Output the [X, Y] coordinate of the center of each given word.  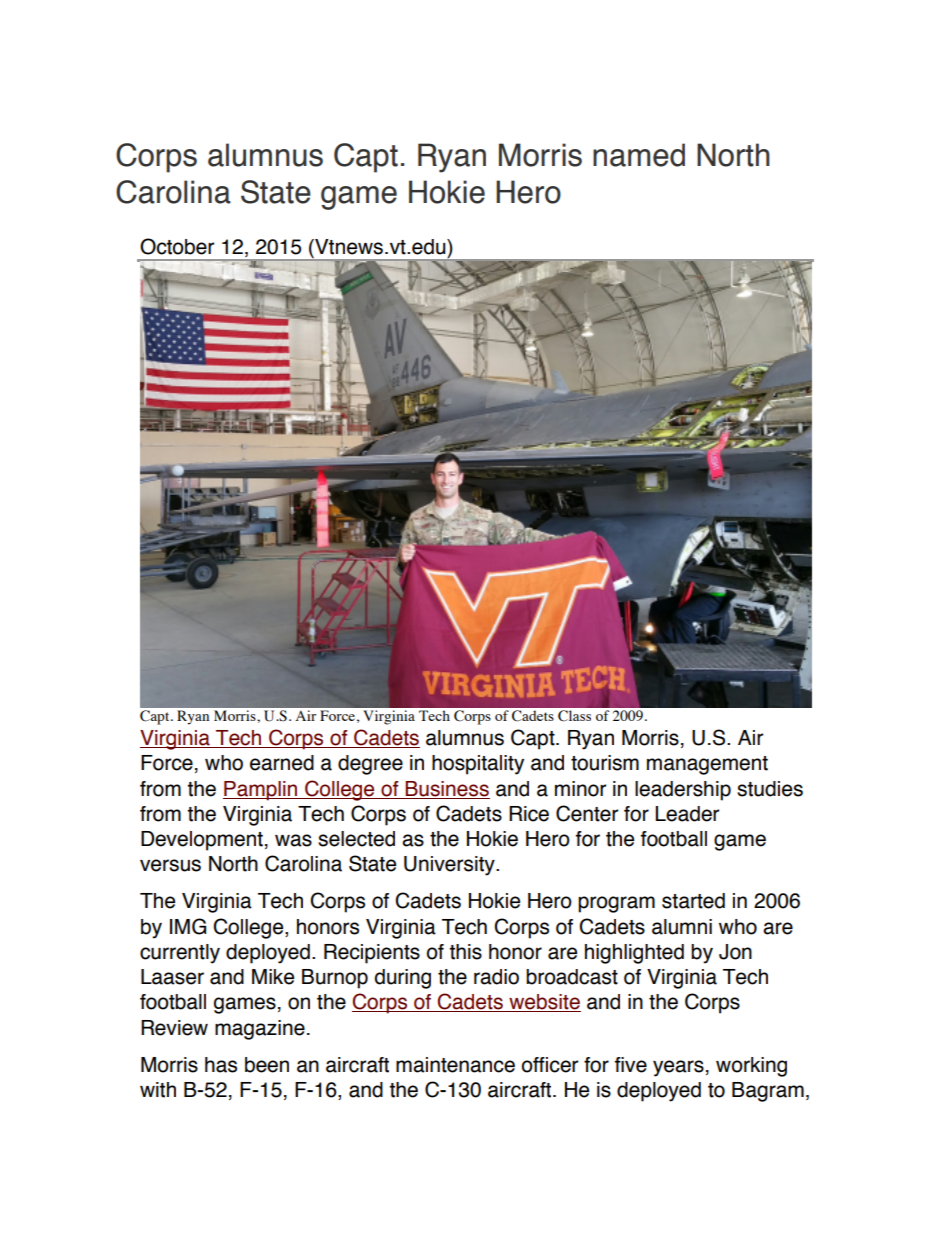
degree [370, 765]
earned [282, 763]
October [177, 246]
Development [202, 841]
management [707, 765]
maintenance [455, 1065]
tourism [605, 763]
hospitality [478, 765]
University [450, 866]
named [639, 155]
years [678, 1068]
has [221, 1065]
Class [574, 716]
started [693, 901]
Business [446, 790]
